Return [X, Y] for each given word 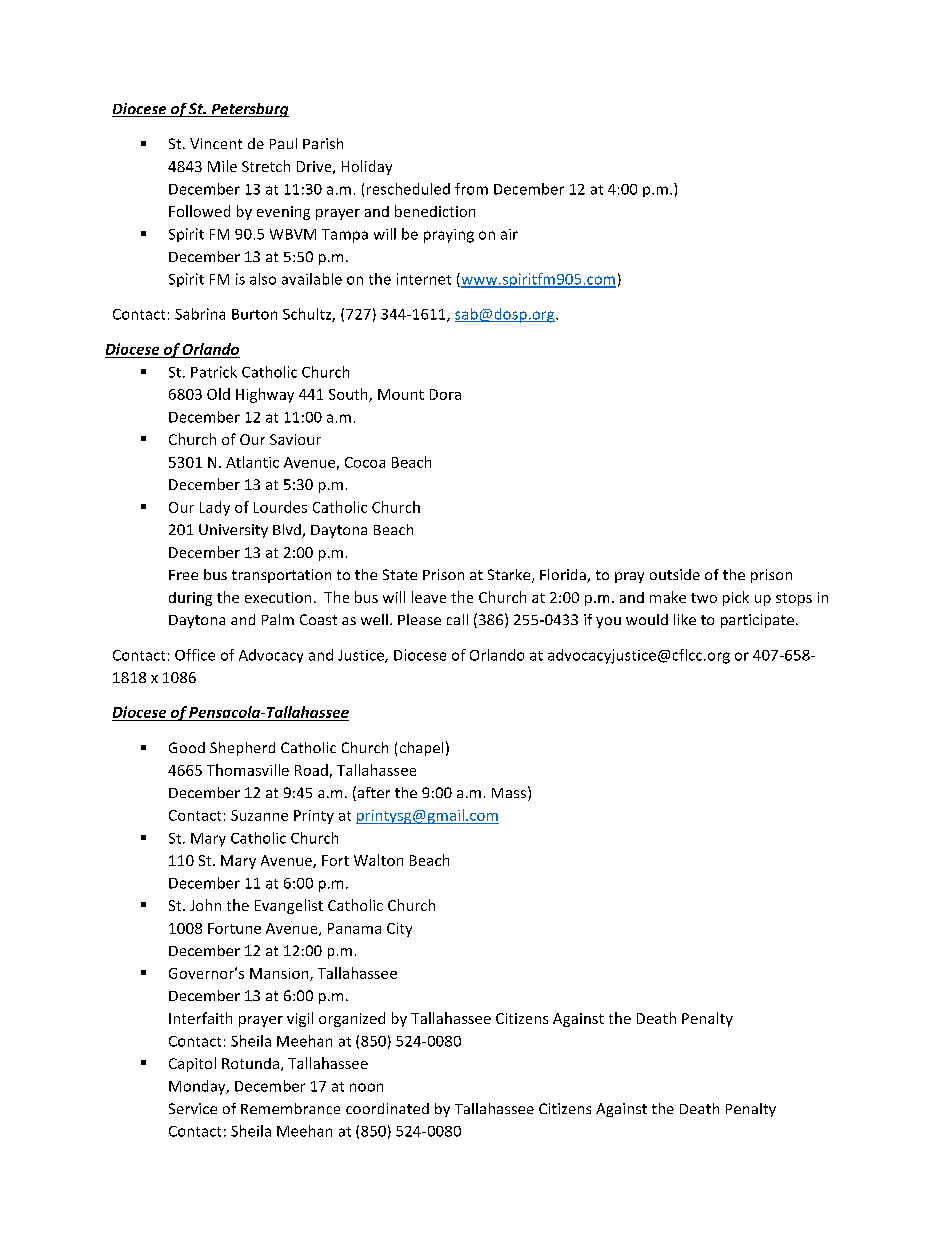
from [471, 189]
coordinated [387, 1108]
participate [757, 621]
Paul [283, 143]
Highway [265, 395]
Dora [445, 394]
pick [736, 598]
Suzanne [259, 815]
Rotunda [250, 1063]
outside [675, 574]
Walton [378, 860]
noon [366, 1087]
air [509, 234]
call [457, 619]
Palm [278, 619]
